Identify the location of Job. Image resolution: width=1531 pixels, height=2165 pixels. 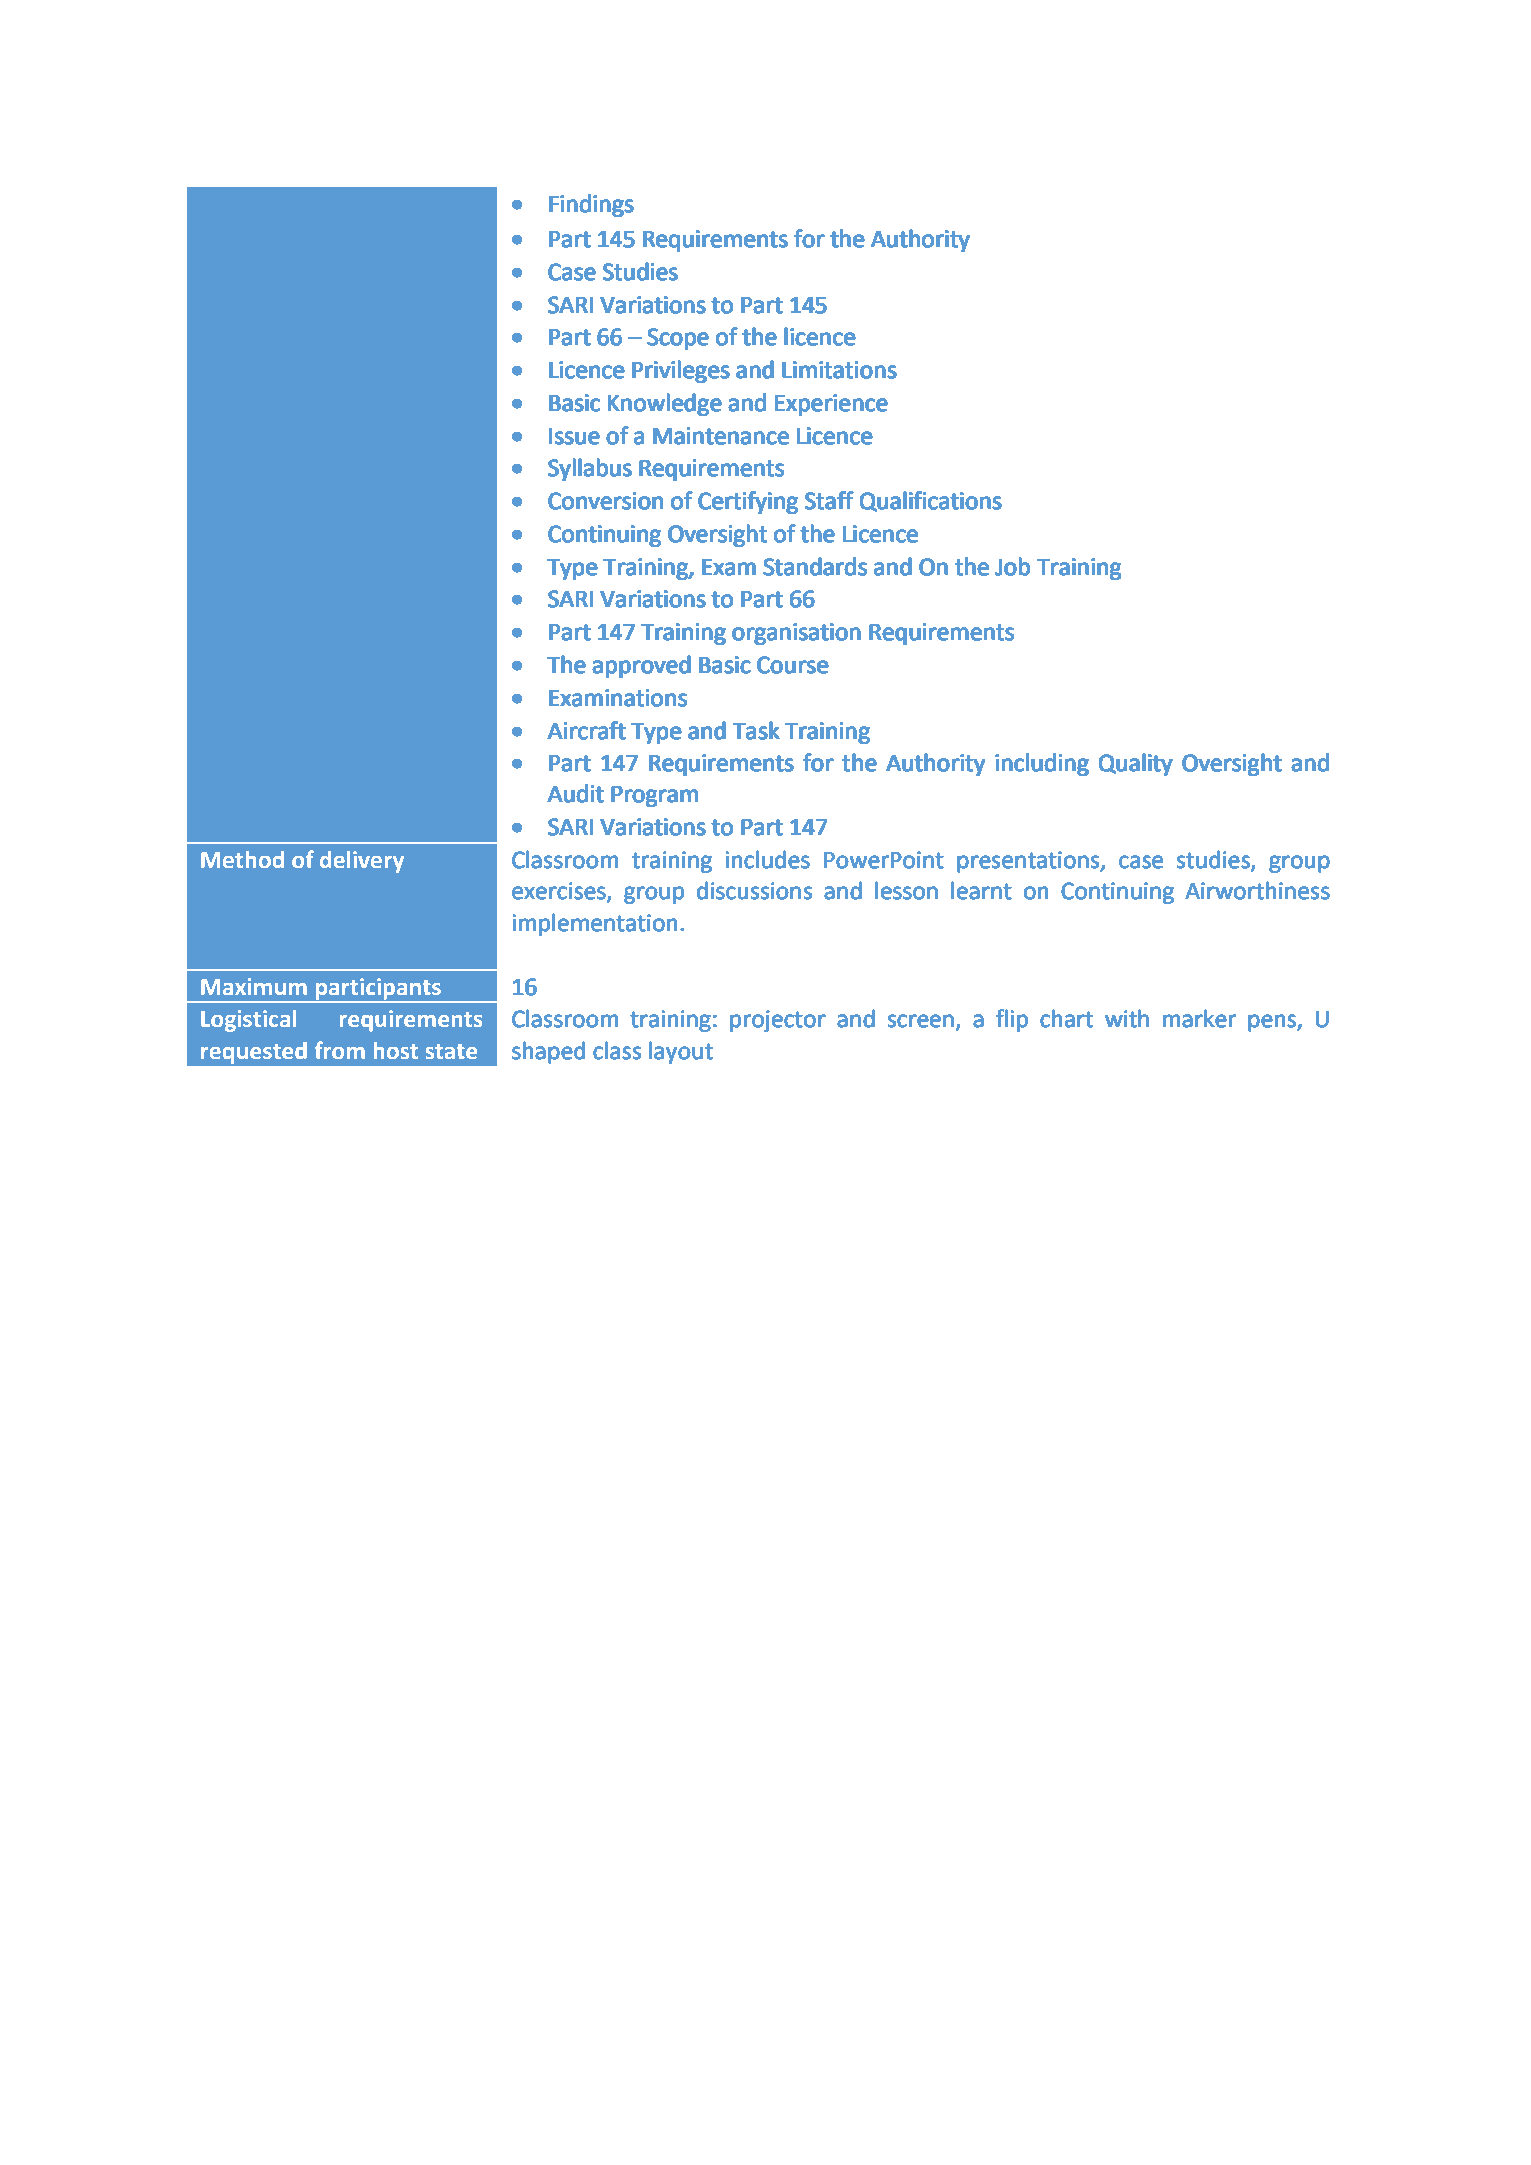
(1012, 567).
